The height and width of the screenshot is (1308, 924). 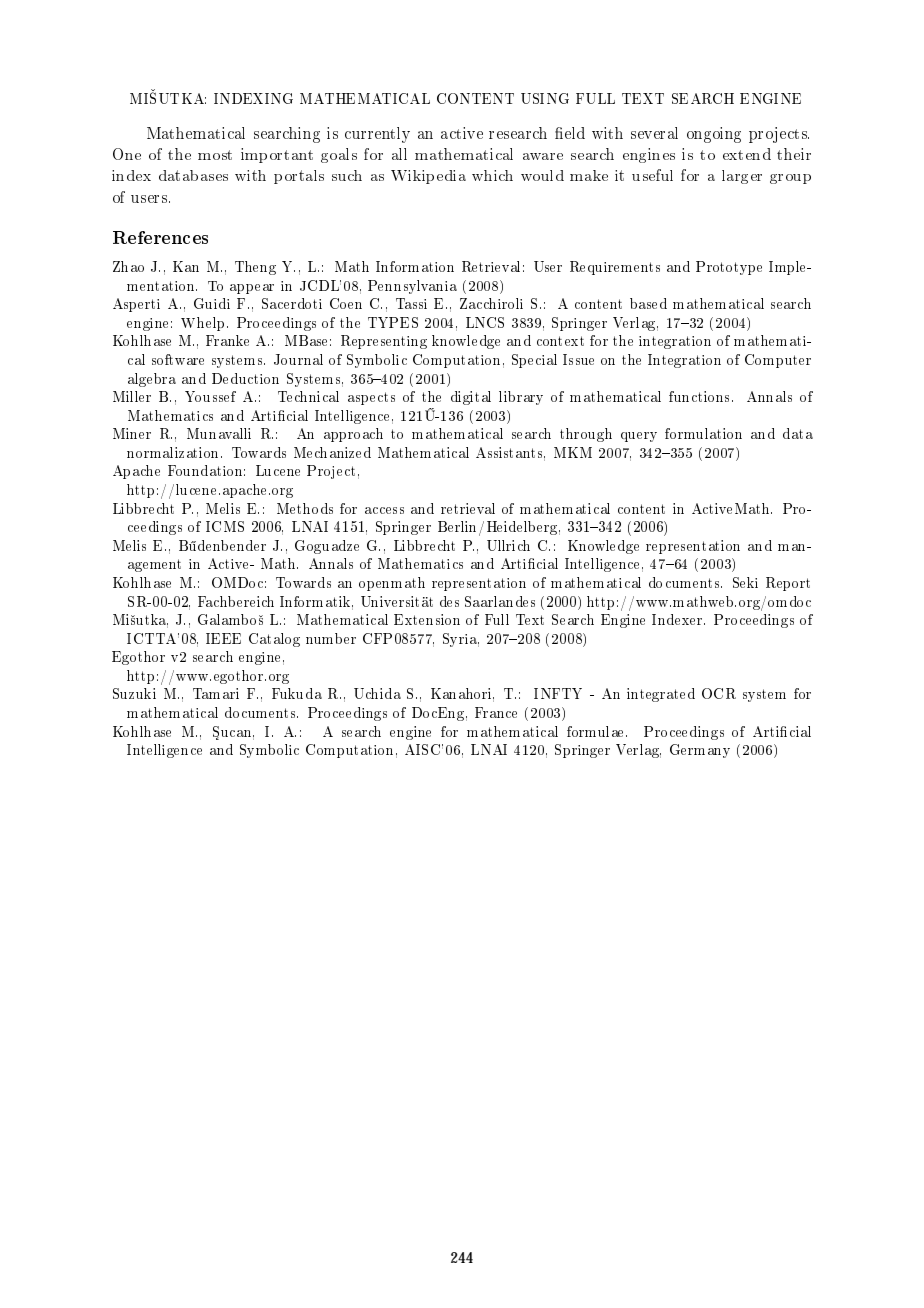 What do you see at coordinates (714, 135) in the screenshot?
I see `ongoing` at bounding box center [714, 135].
